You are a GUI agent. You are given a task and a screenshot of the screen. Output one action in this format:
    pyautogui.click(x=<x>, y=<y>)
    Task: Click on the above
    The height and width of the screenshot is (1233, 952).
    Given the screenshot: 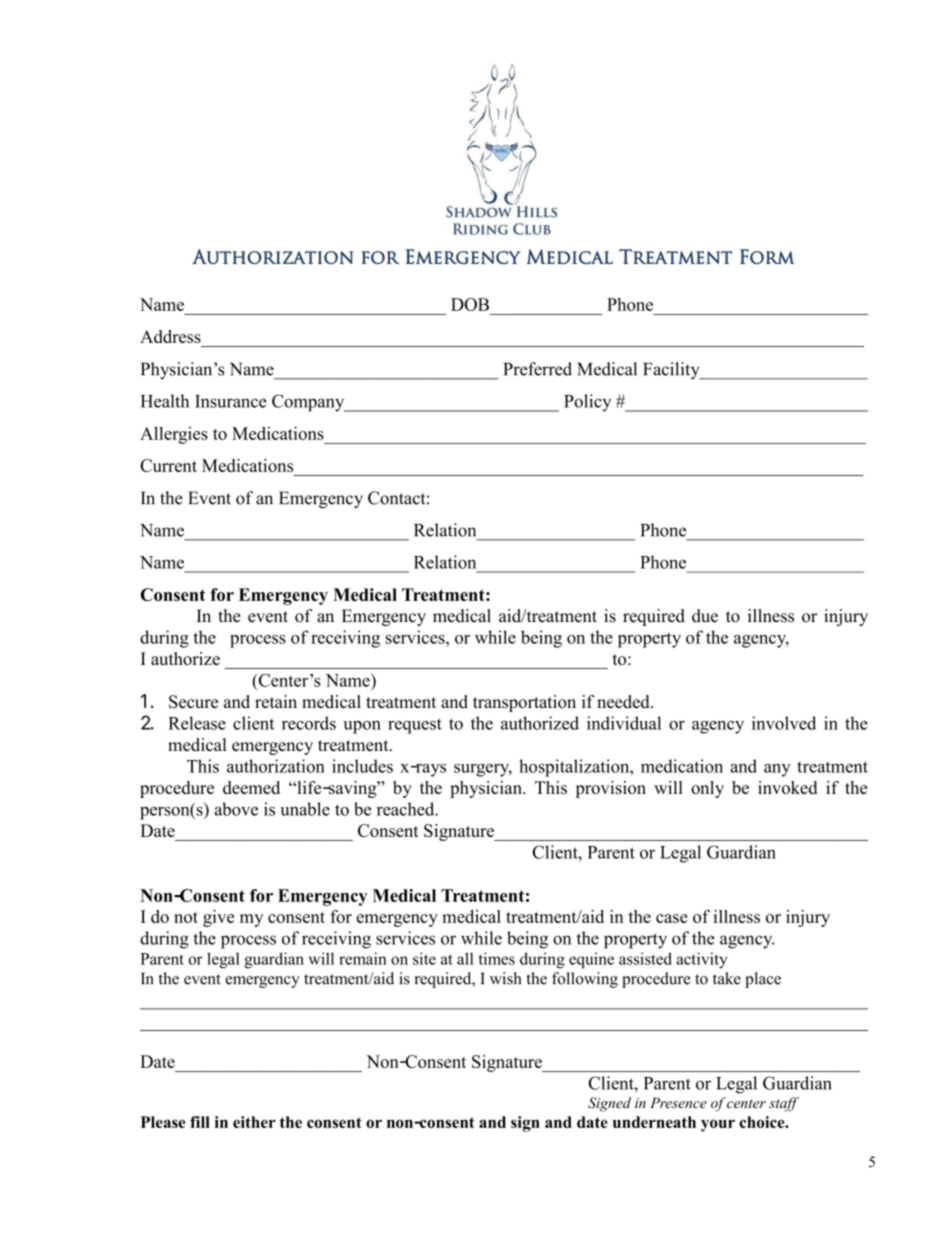 What is the action you would take?
    pyautogui.click(x=236, y=809)
